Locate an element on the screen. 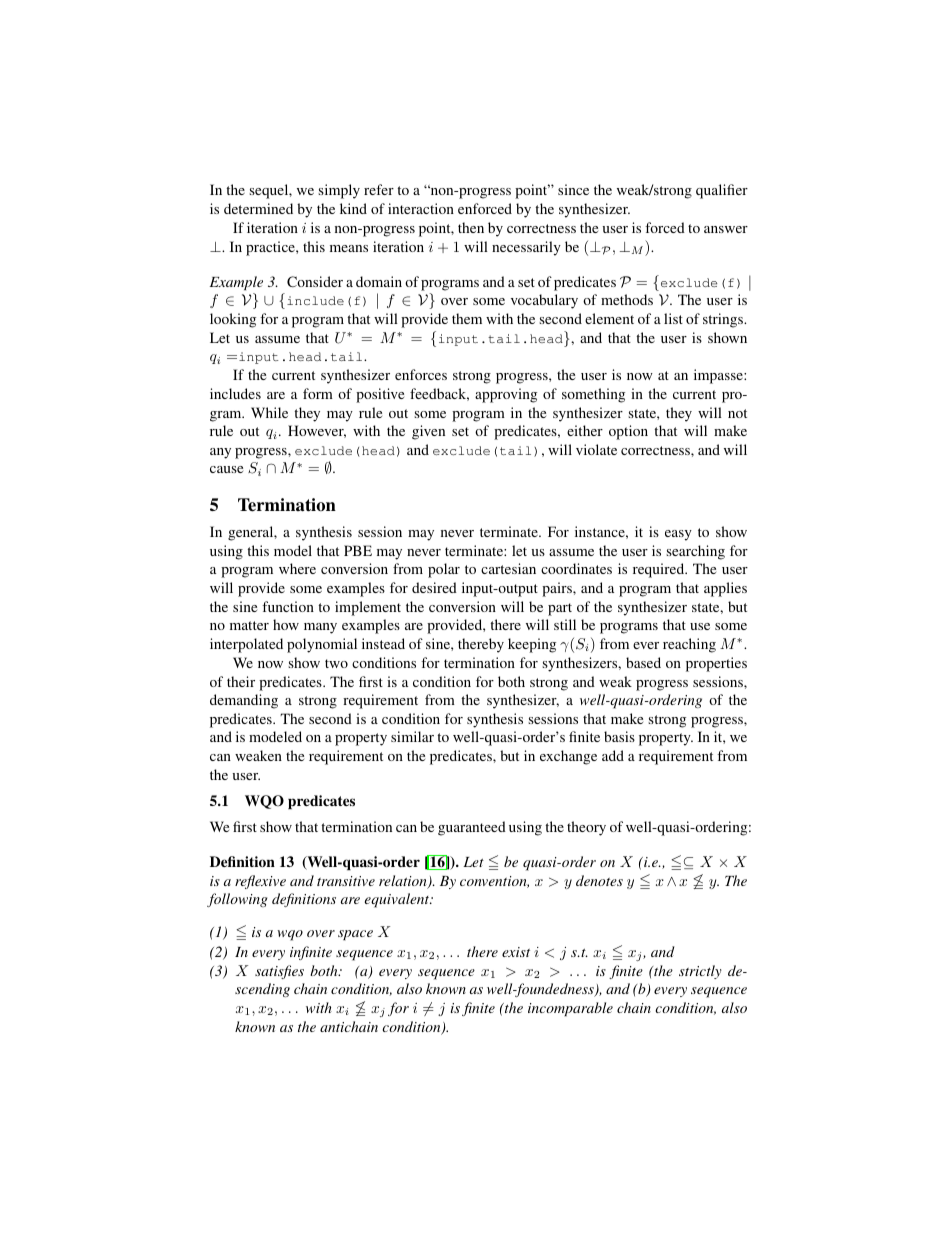 This screenshot has width=952, height=1233. qualifier is located at coordinates (722, 191).
